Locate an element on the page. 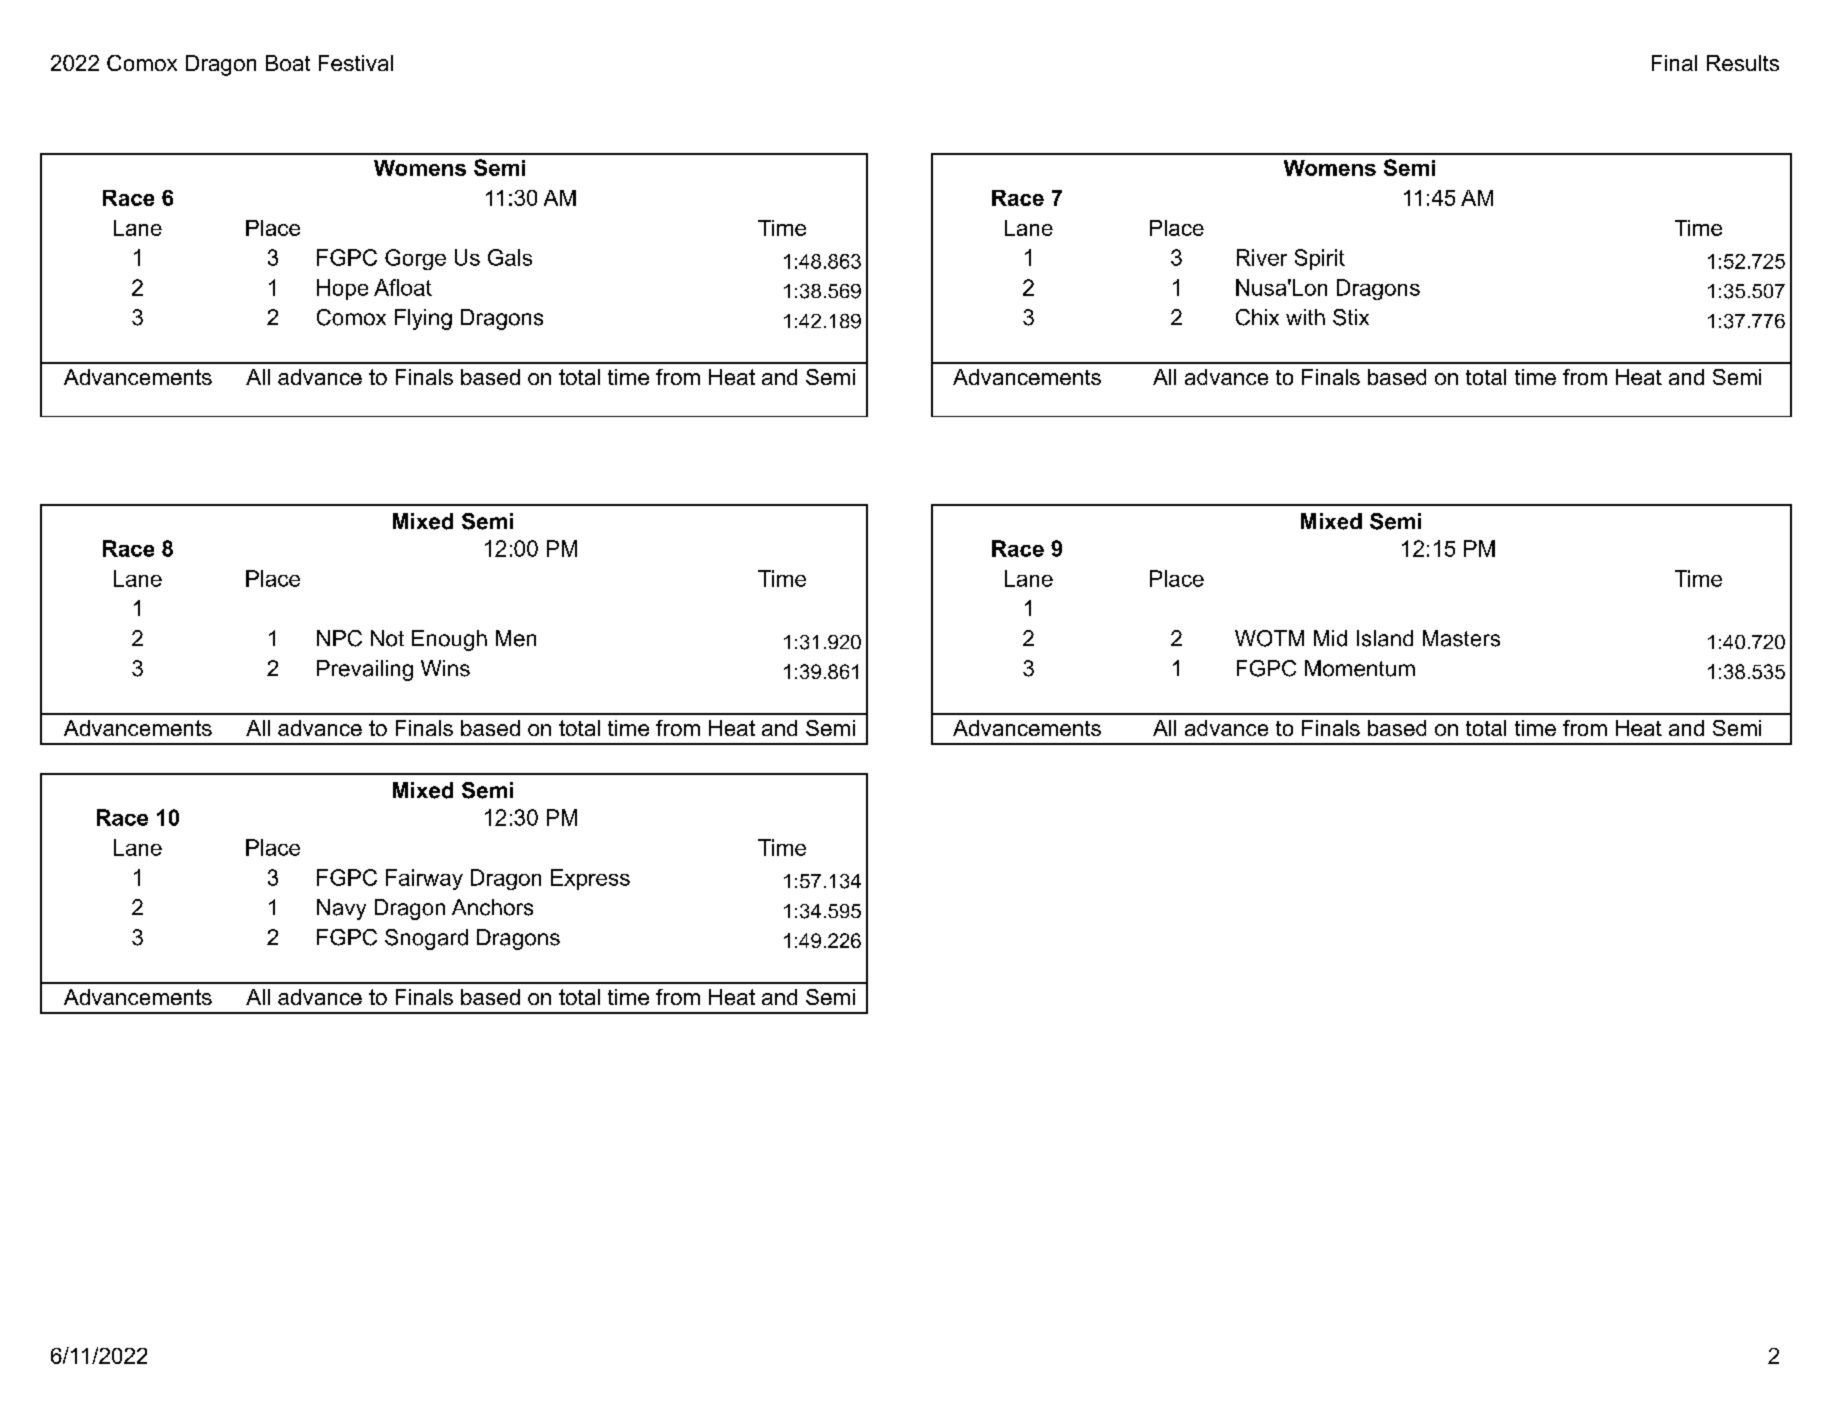 This image has height=1415, width=1832. with is located at coordinates (1305, 317).
